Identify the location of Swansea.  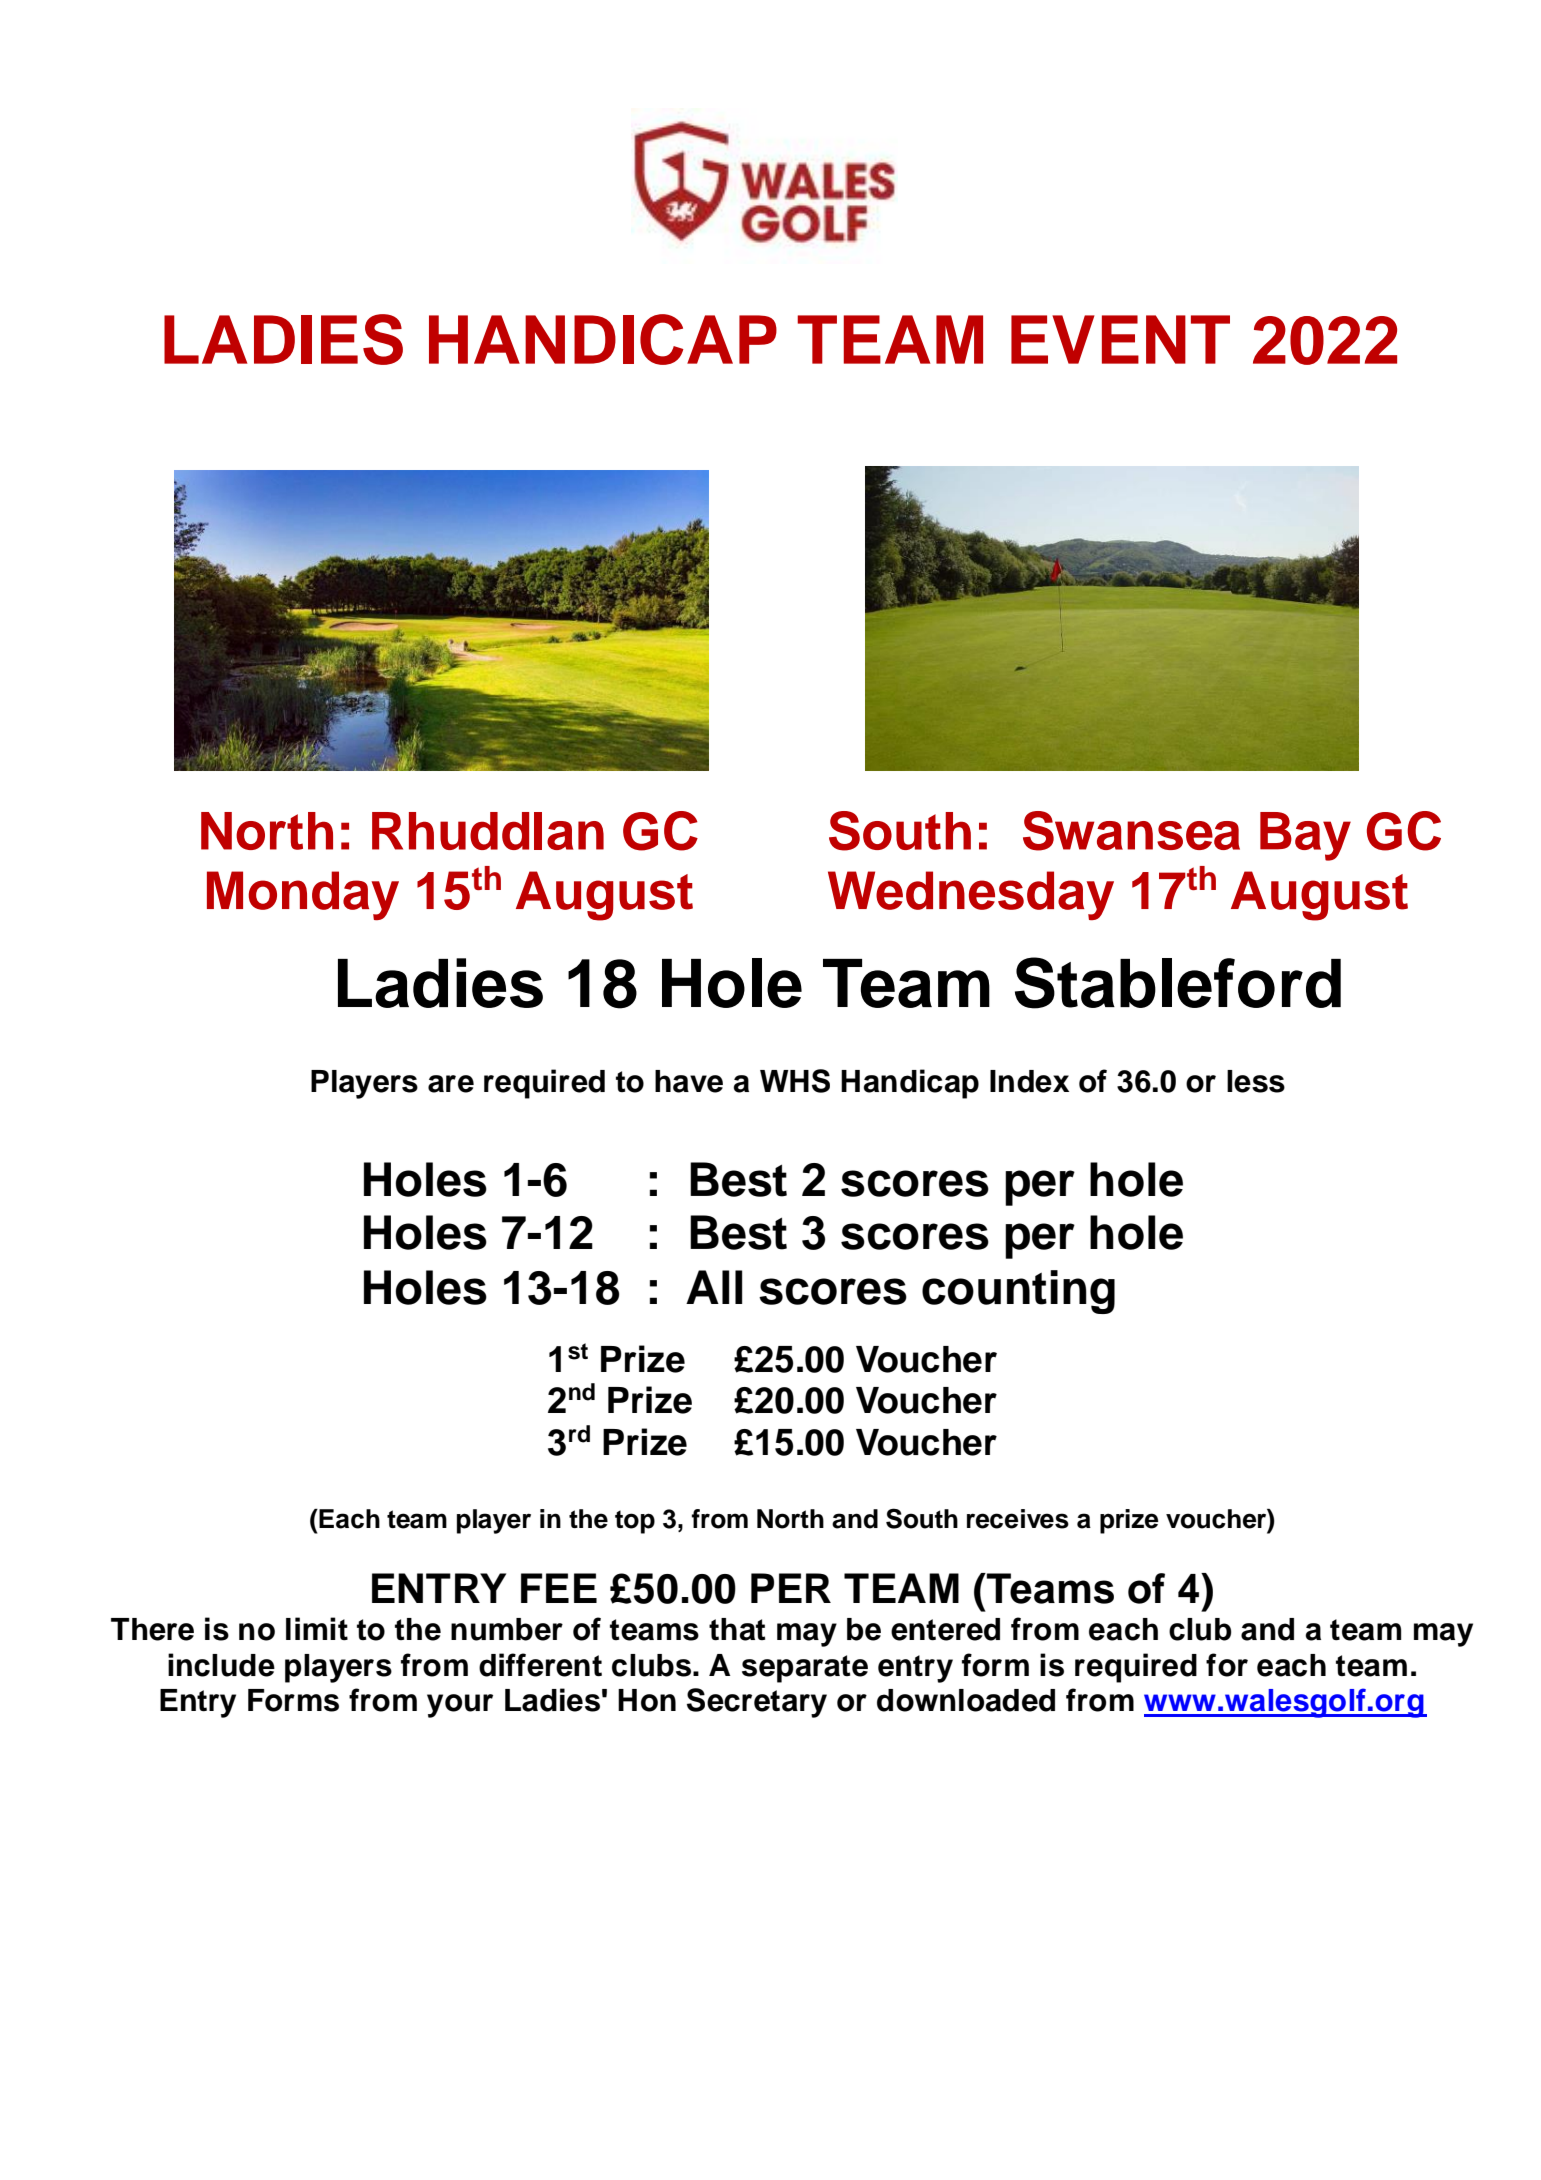
(1131, 831).
